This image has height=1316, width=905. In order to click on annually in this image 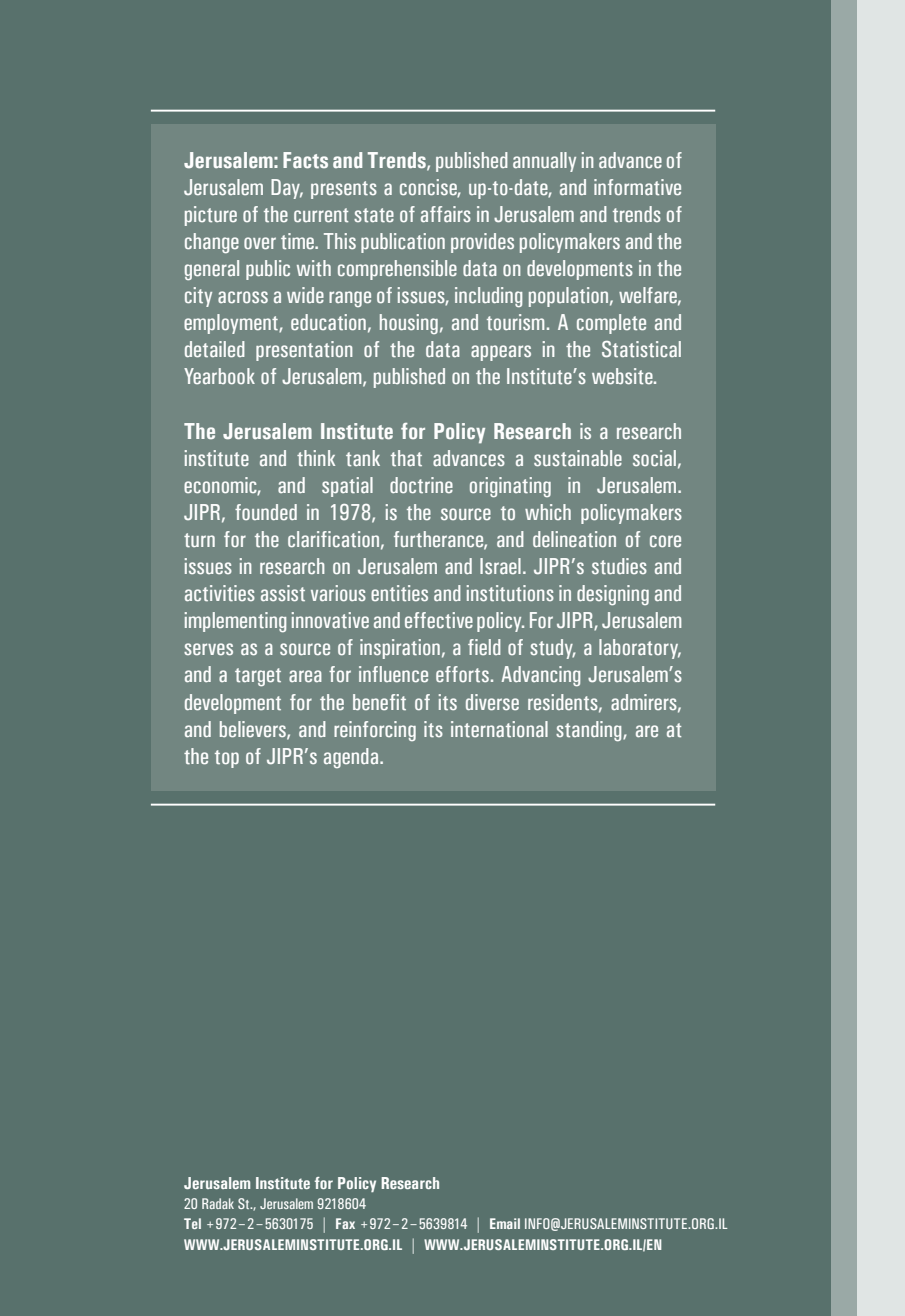, I will do `click(544, 162)`.
